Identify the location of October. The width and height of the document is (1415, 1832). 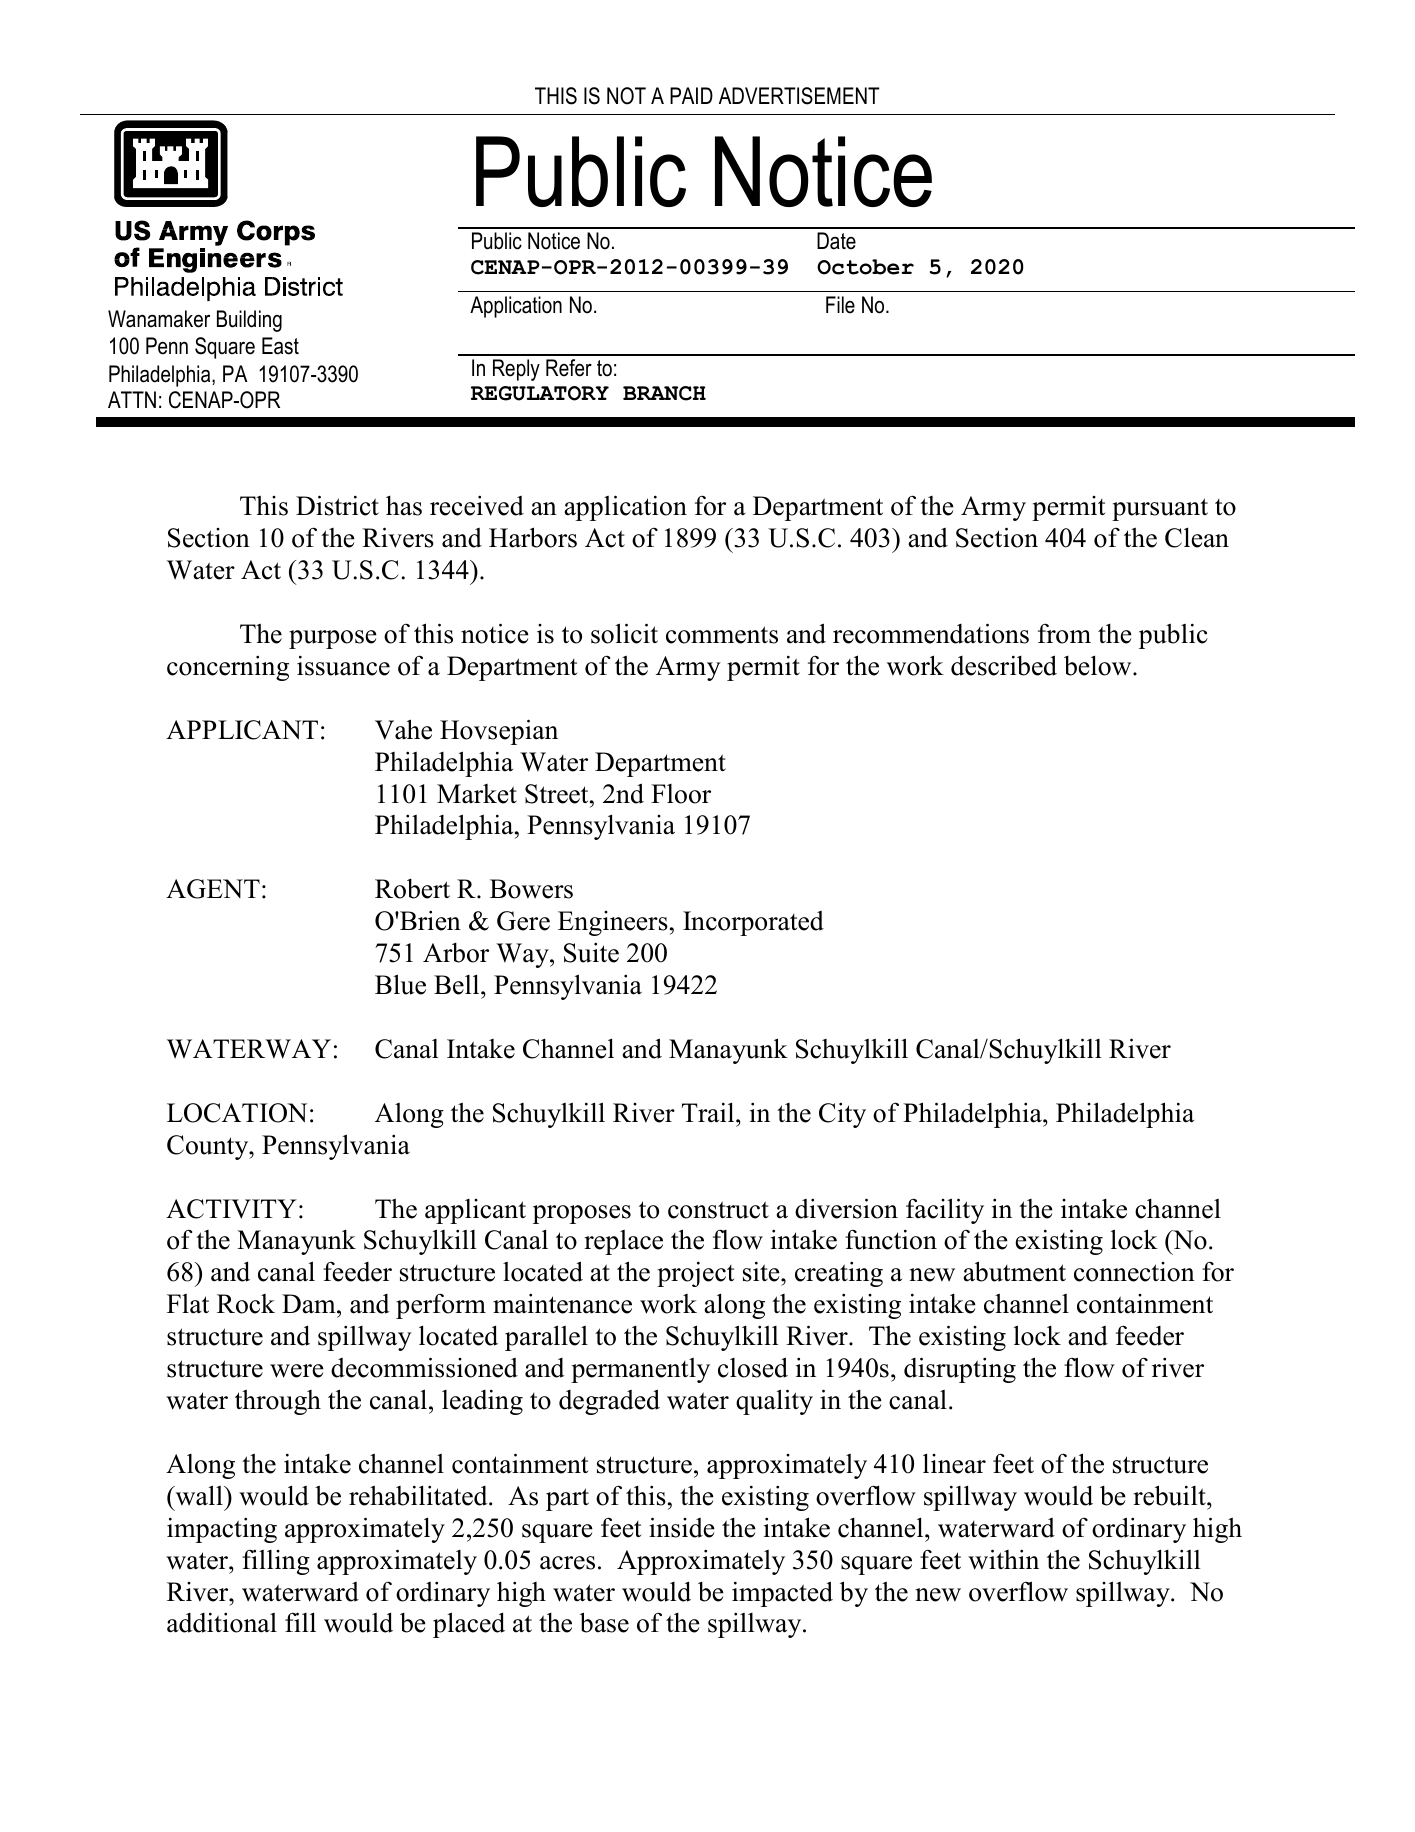
(865, 267).
